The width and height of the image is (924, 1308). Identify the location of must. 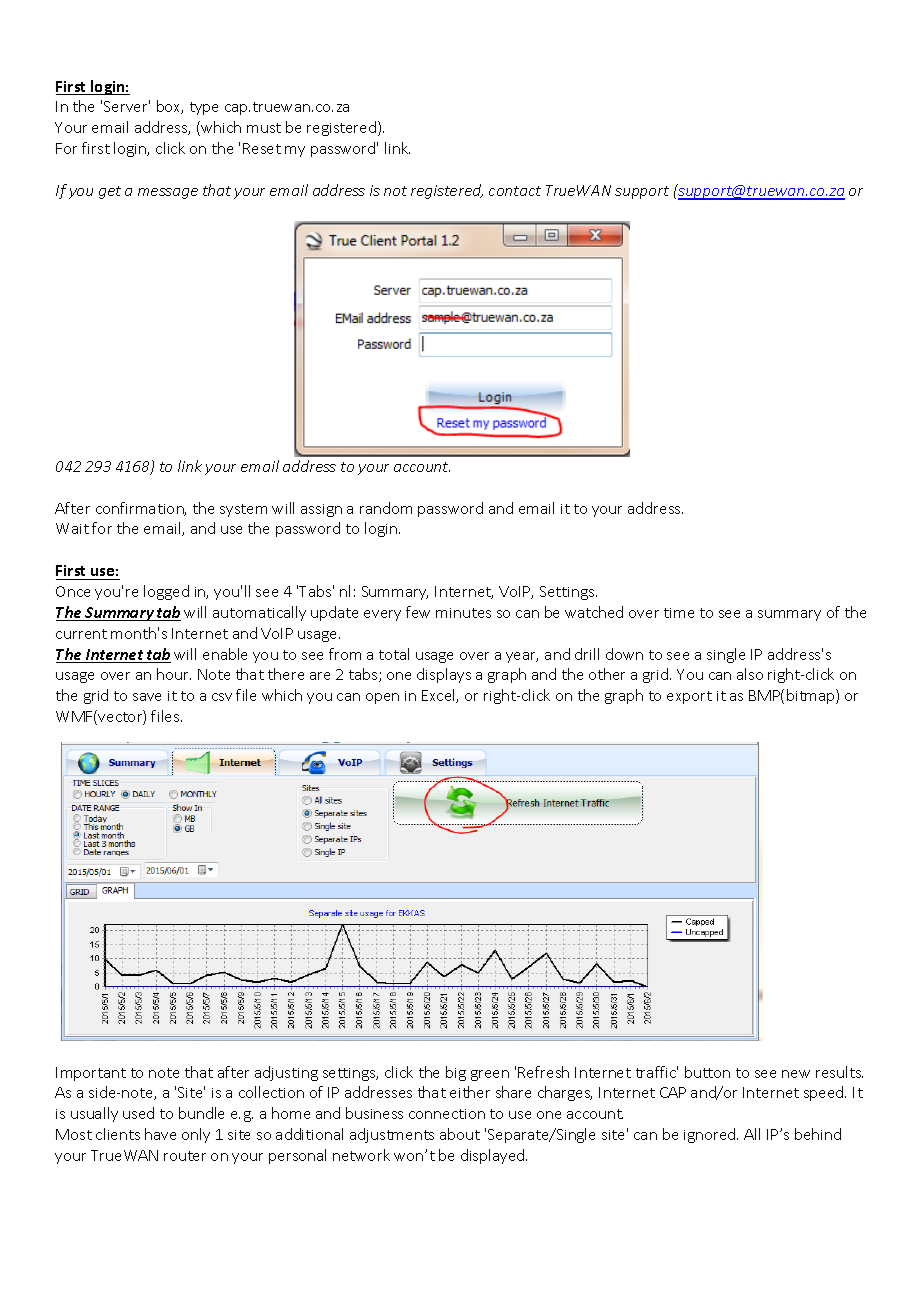
(264, 128).
